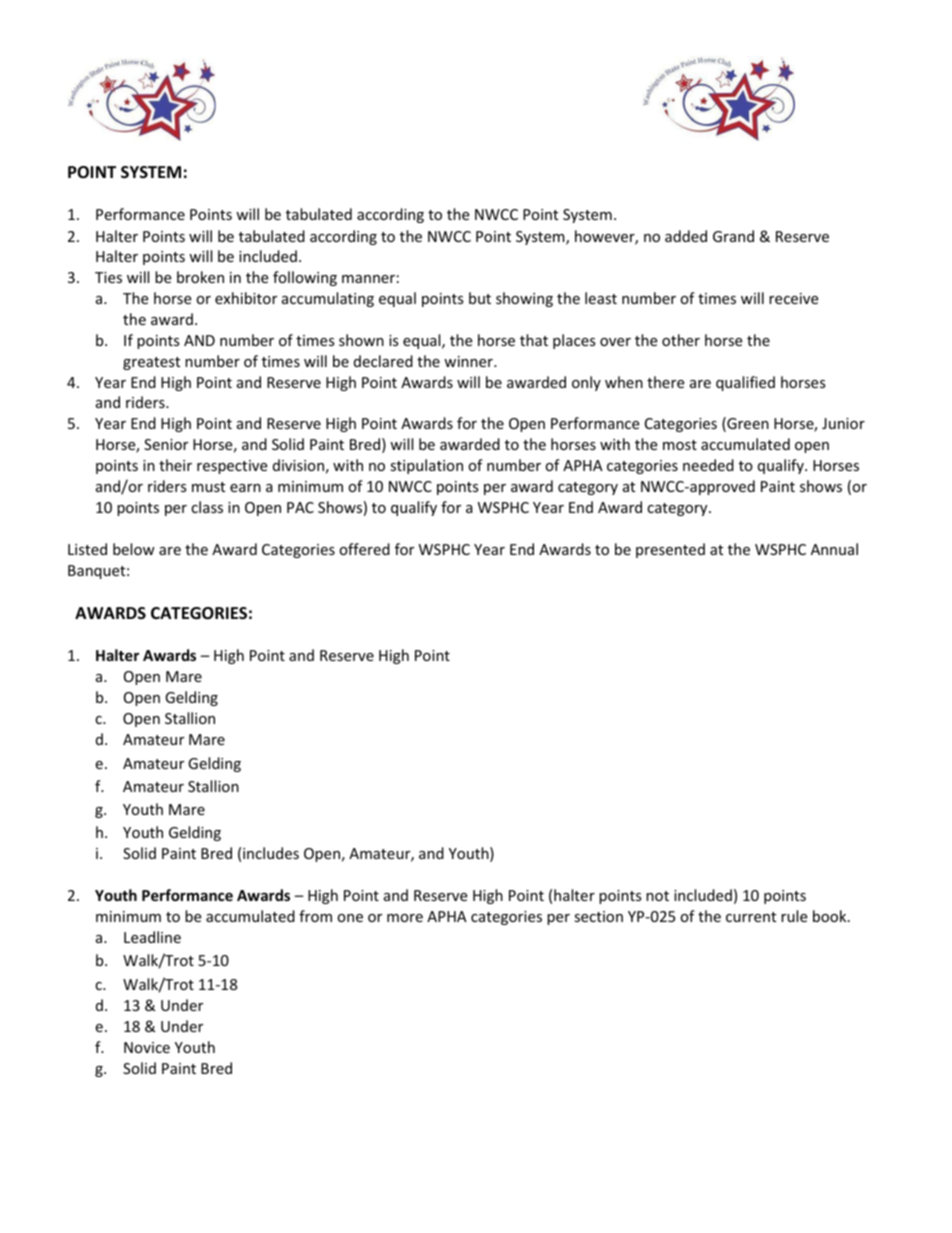 Image resolution: width=952 pixels, height=1233 pixels. I want to click on Grand, so click(733, 236).
